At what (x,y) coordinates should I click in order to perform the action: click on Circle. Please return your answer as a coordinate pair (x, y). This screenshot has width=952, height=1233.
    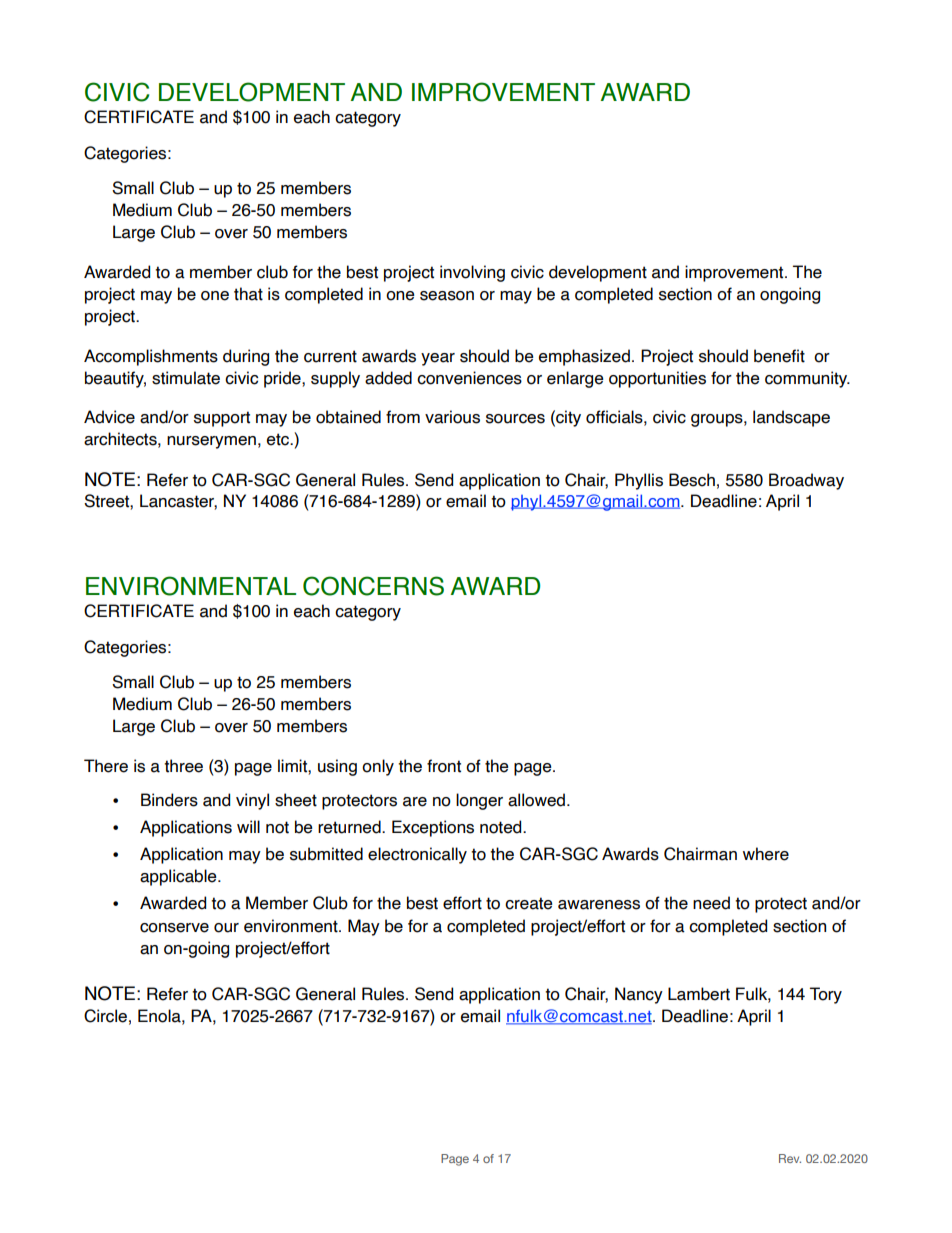
    Looking at the image, I should click on (105, 1016).
